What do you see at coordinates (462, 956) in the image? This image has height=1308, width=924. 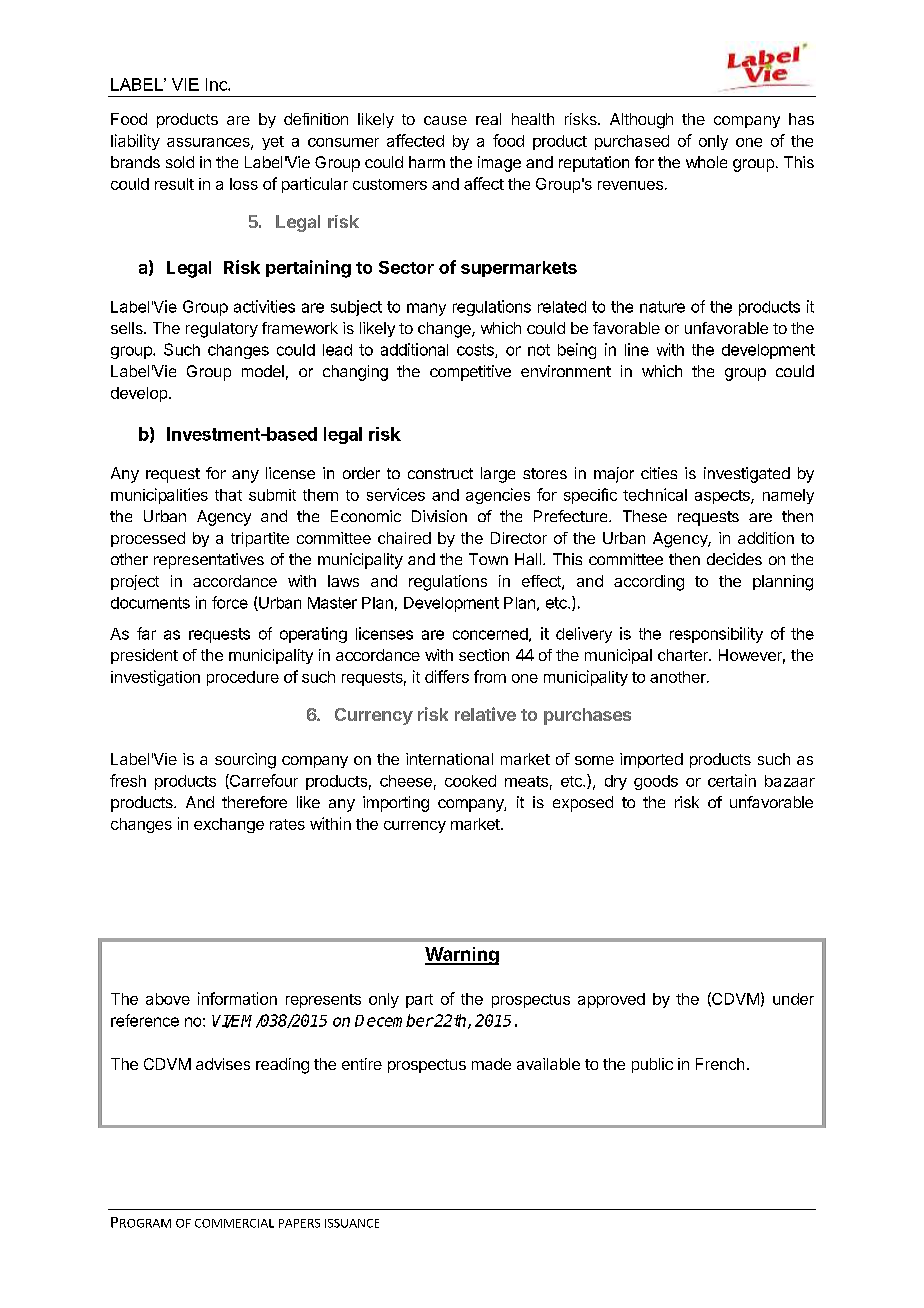 I see `Warning` at bounding box center [462, 956].
